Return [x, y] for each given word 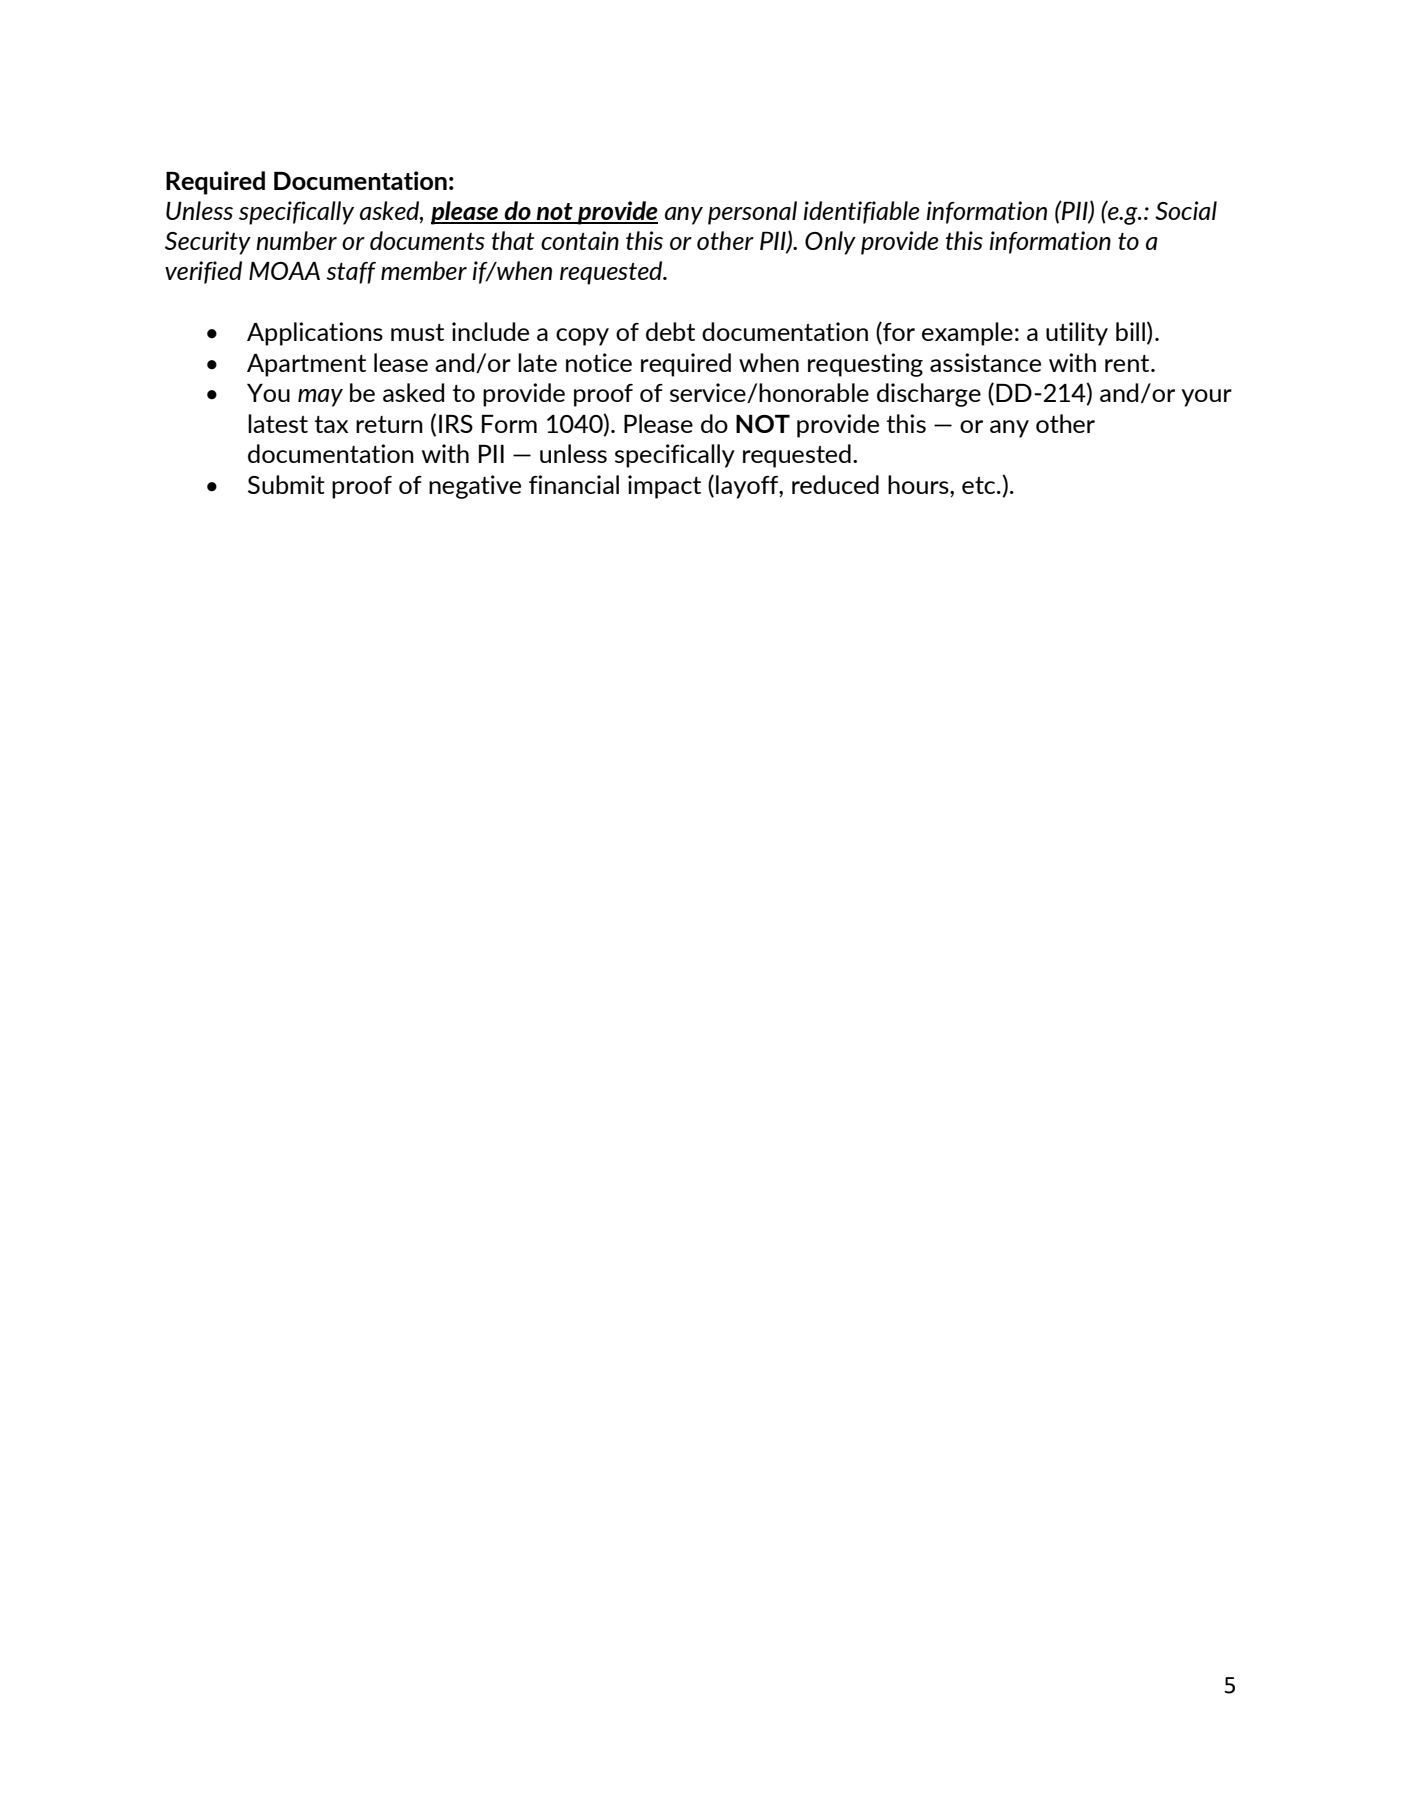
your [1206, 398]
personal [752, 213]
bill [1130, 331]
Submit [286, 484]
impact [664, 487]
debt [670, 331]
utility [1077, 334]
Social [1186, 210]
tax [331, 424]
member [424, 270]
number [296, 240]
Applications [315, 334]
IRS [456, 424]
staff [351, 273]
